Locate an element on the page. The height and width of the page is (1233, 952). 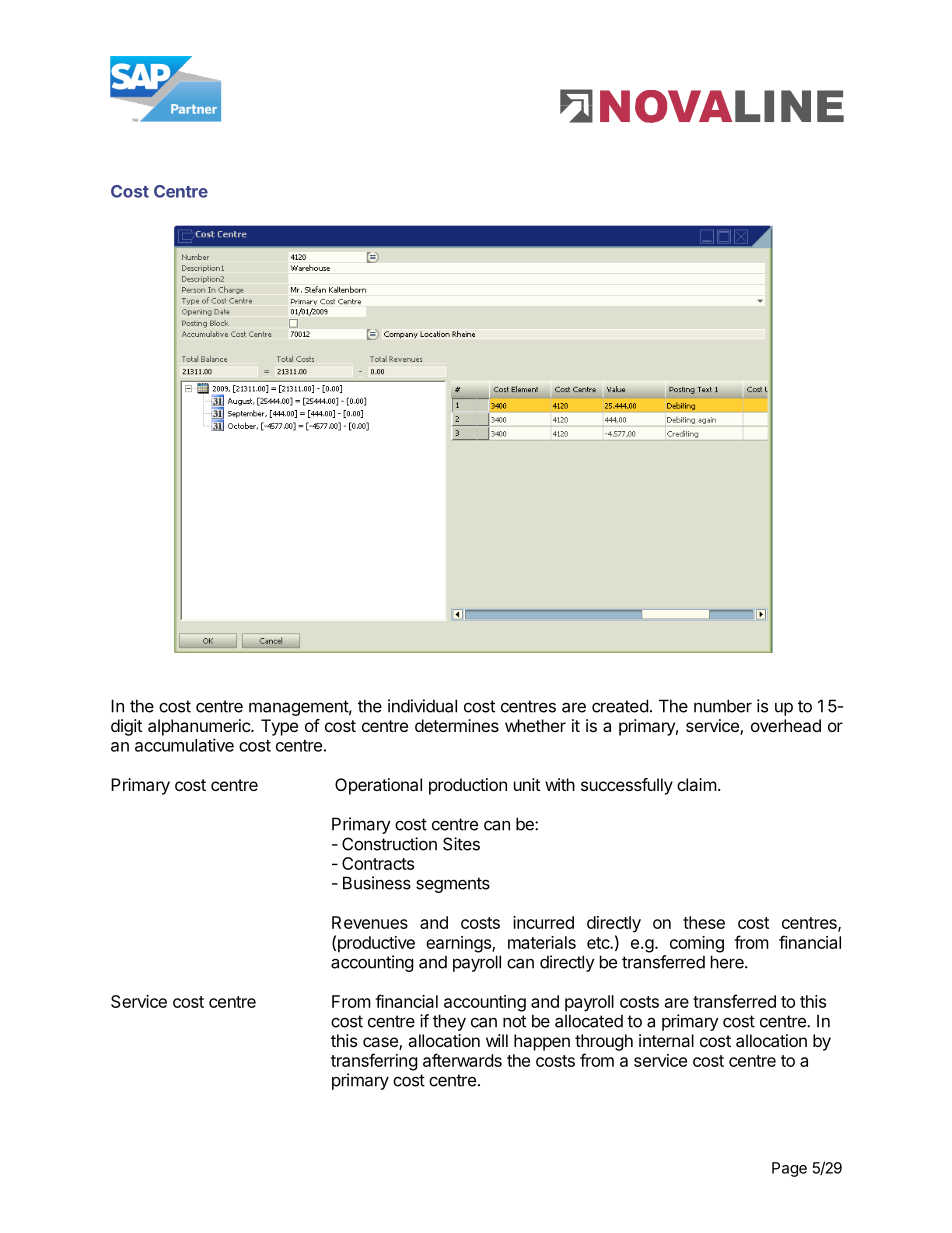
transferring is located at coordinates (374, 1062).
